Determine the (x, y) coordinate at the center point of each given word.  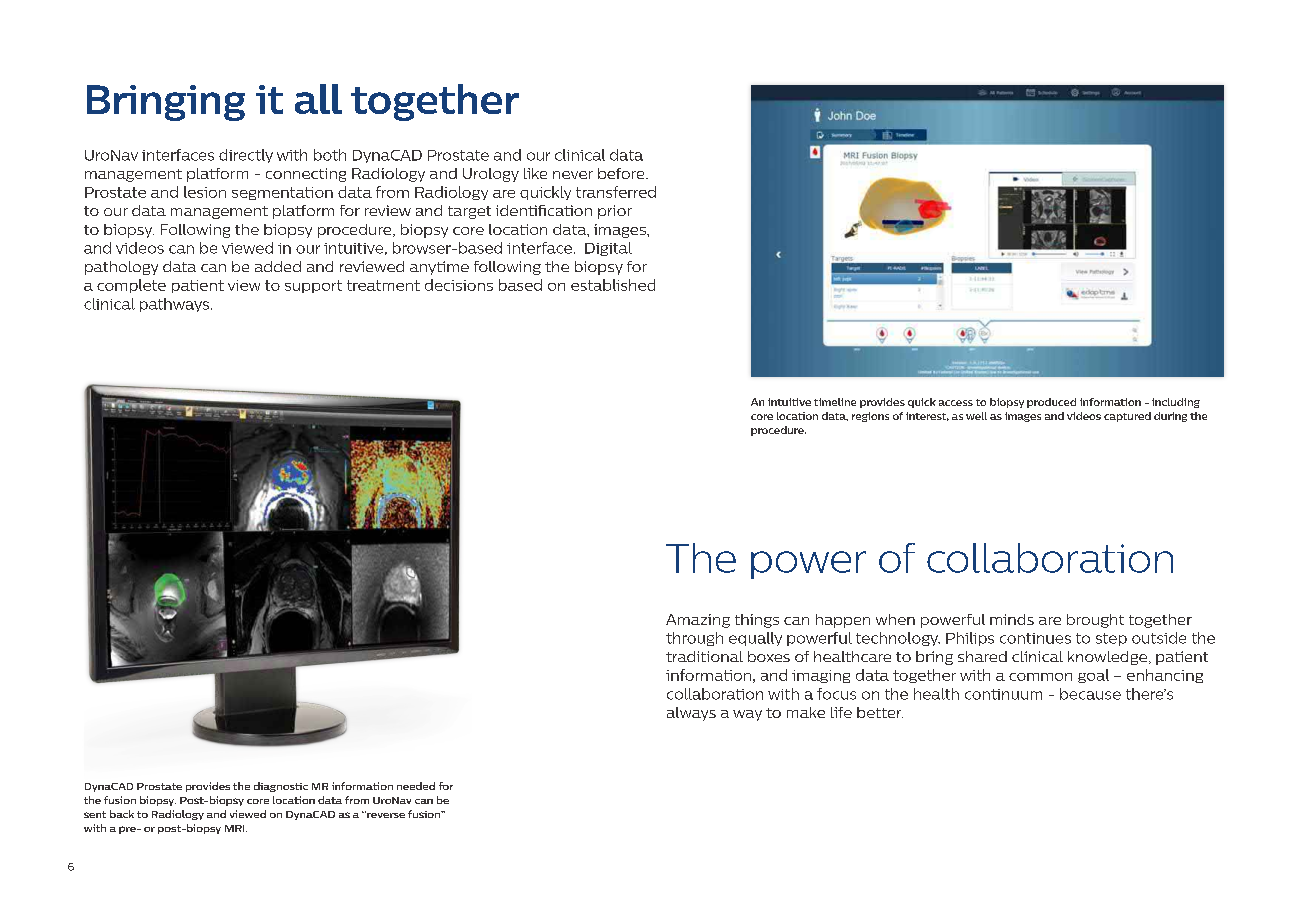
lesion (205, 192)
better (880, 712)
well (976, 416)
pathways (176, 305)
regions (870, 417)
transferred (616, 192)
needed (416, 786)
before (622, 173)
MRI (236, 828)
